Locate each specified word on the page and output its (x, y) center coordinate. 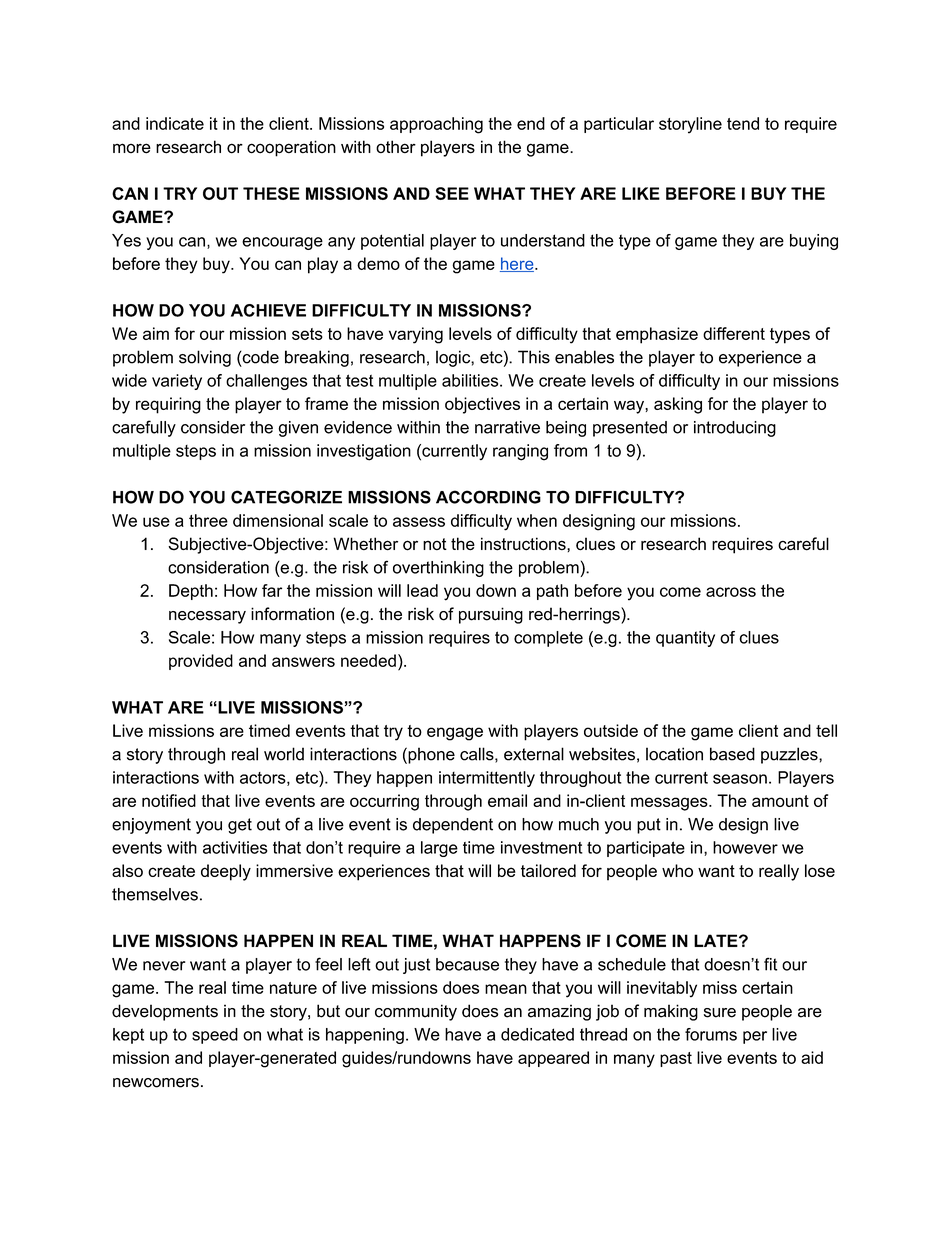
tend (743, 123)
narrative (507, 427)
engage (455, 734)
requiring (168, 405)
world (284, 754)
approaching (436, 125)
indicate (175, 123)
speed (215, 1036)
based (732, 754)
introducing (735, 429)
